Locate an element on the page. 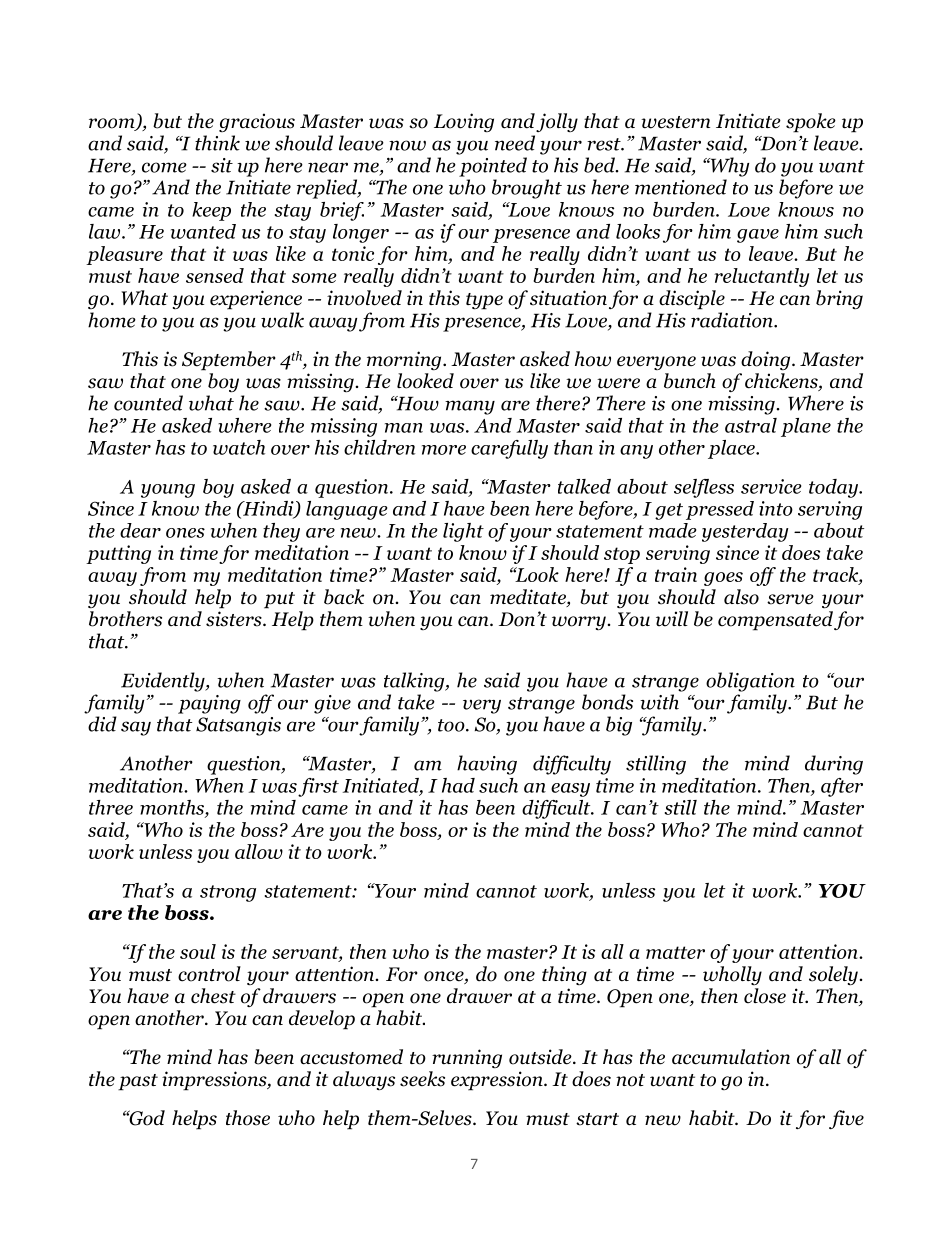 The image size is (952, 1233). compensated is located at coordinates (775, 621).
